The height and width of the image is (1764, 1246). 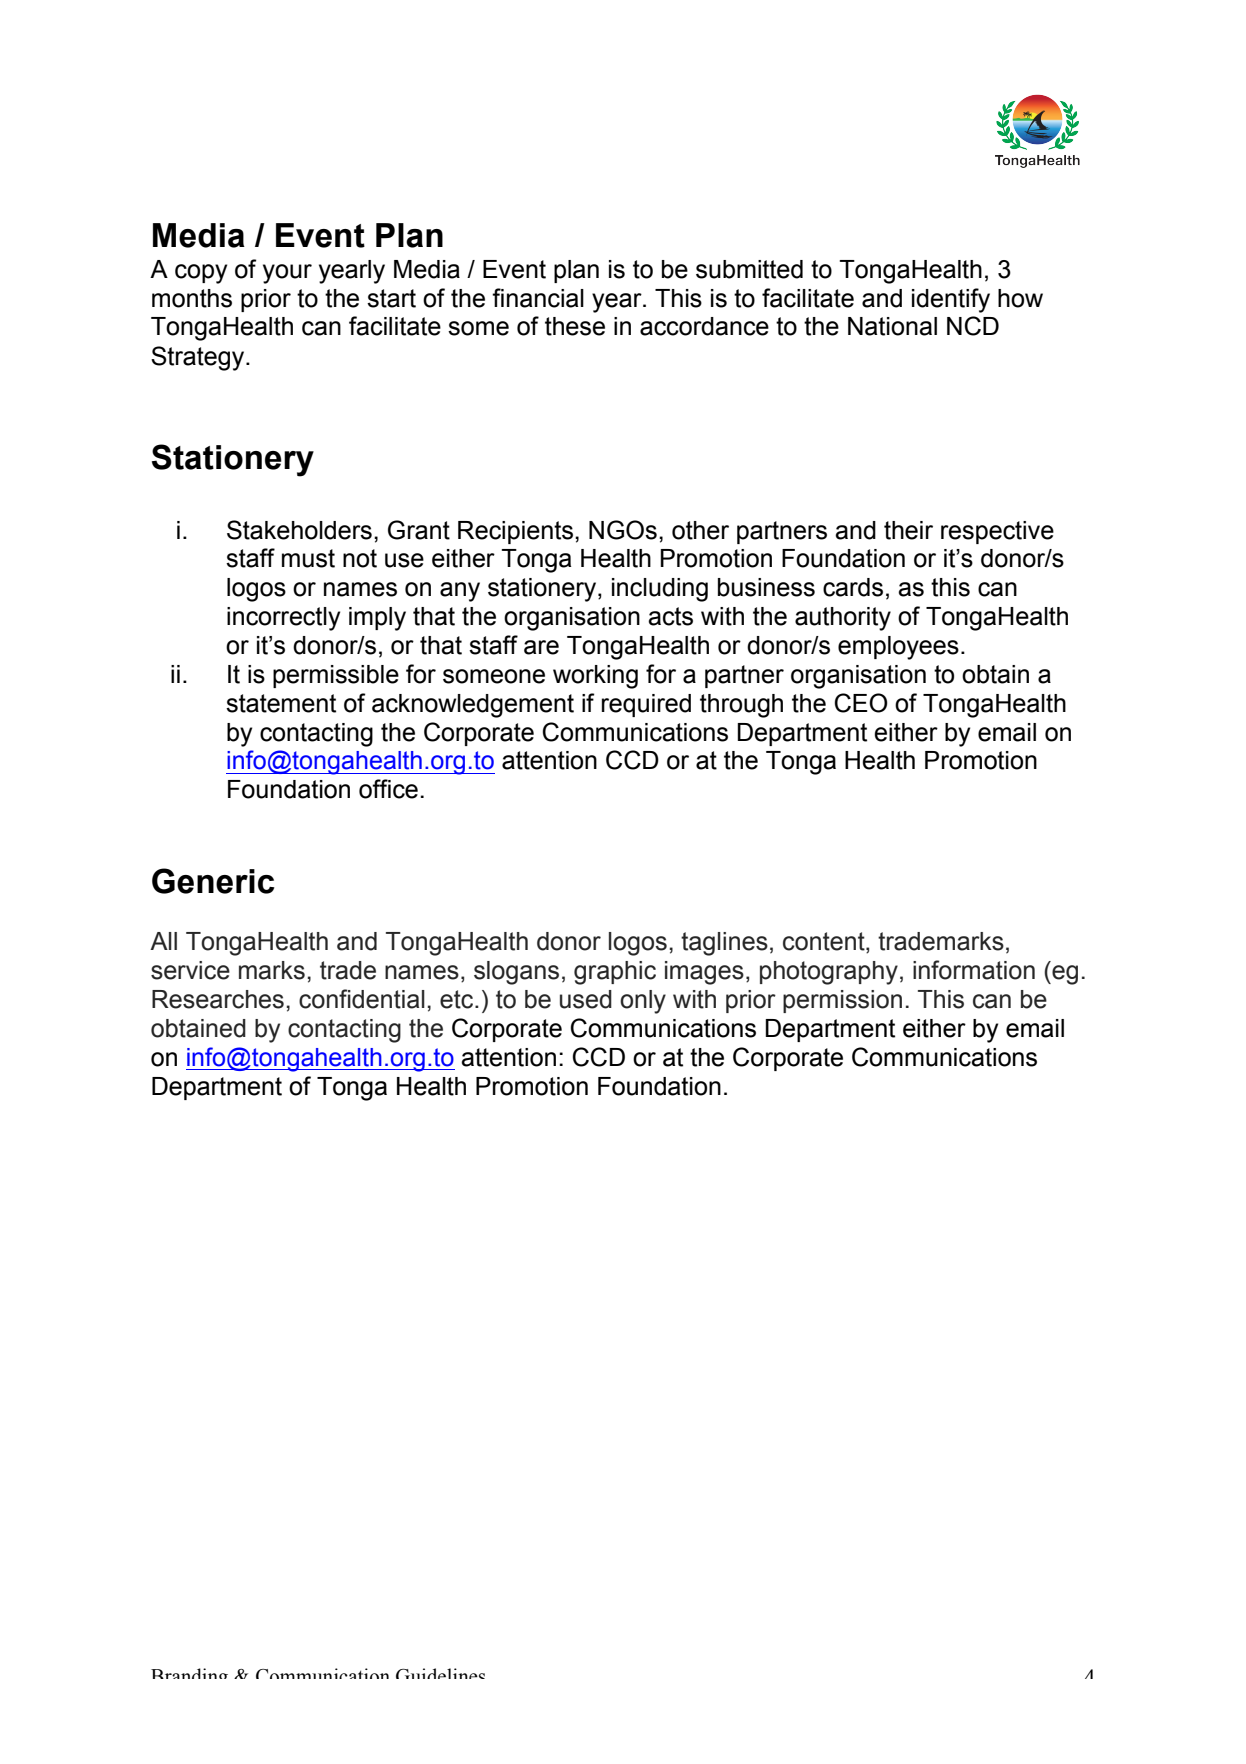 I want to click on identify, so click(x=951, y=300).
